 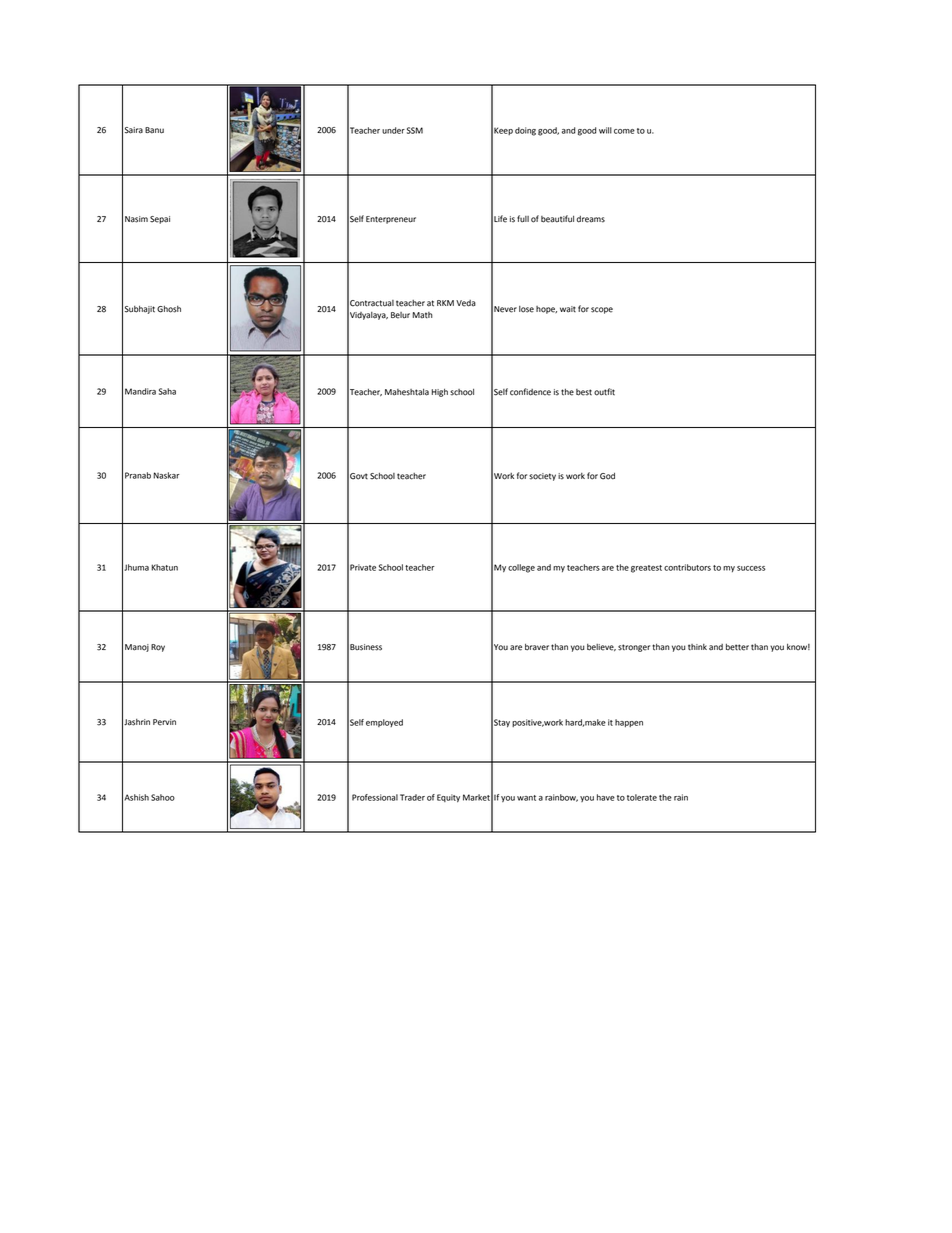 I want to click on braver, so click(x=537, y=647).
